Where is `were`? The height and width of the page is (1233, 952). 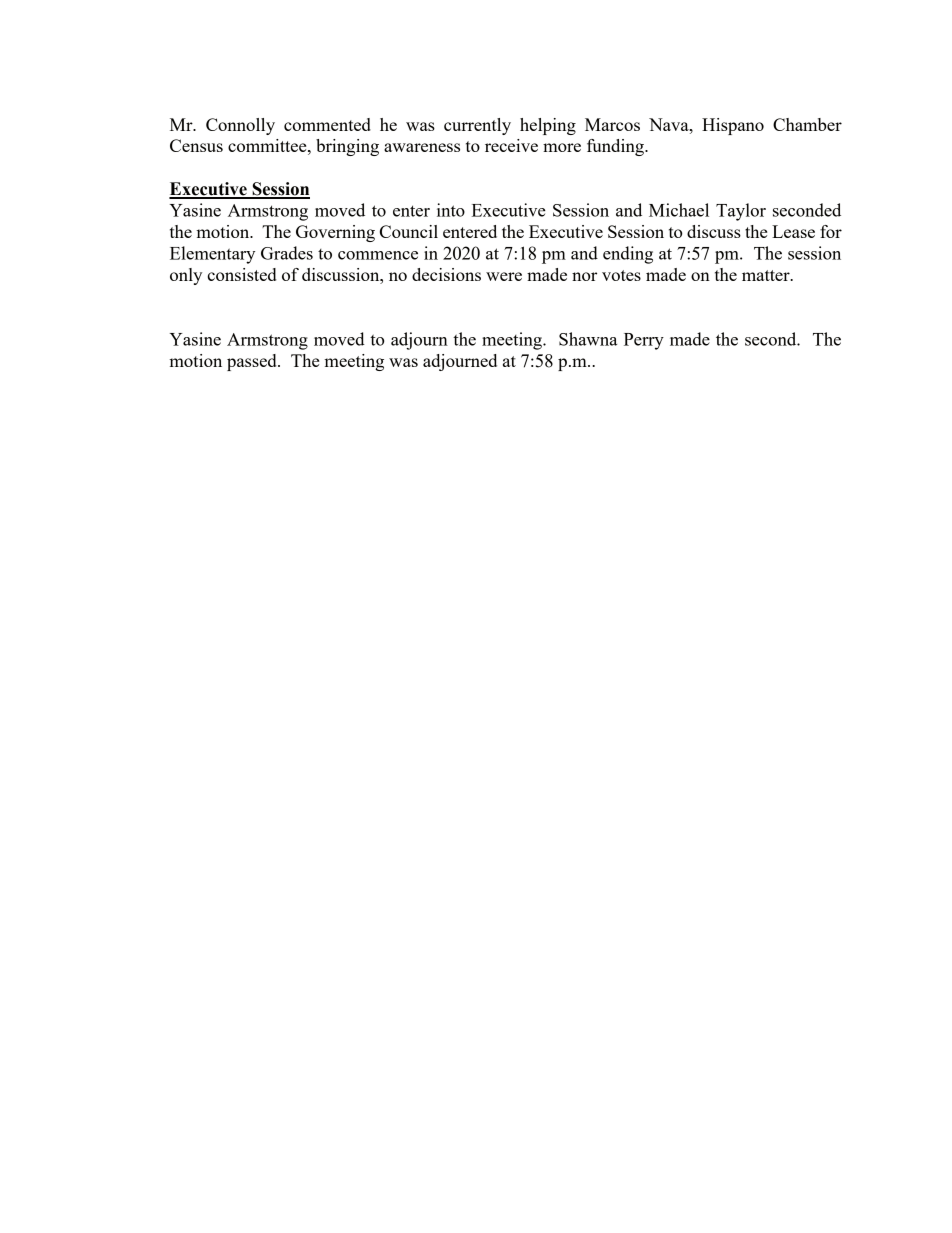 were is located at coordinates (504, 276).
